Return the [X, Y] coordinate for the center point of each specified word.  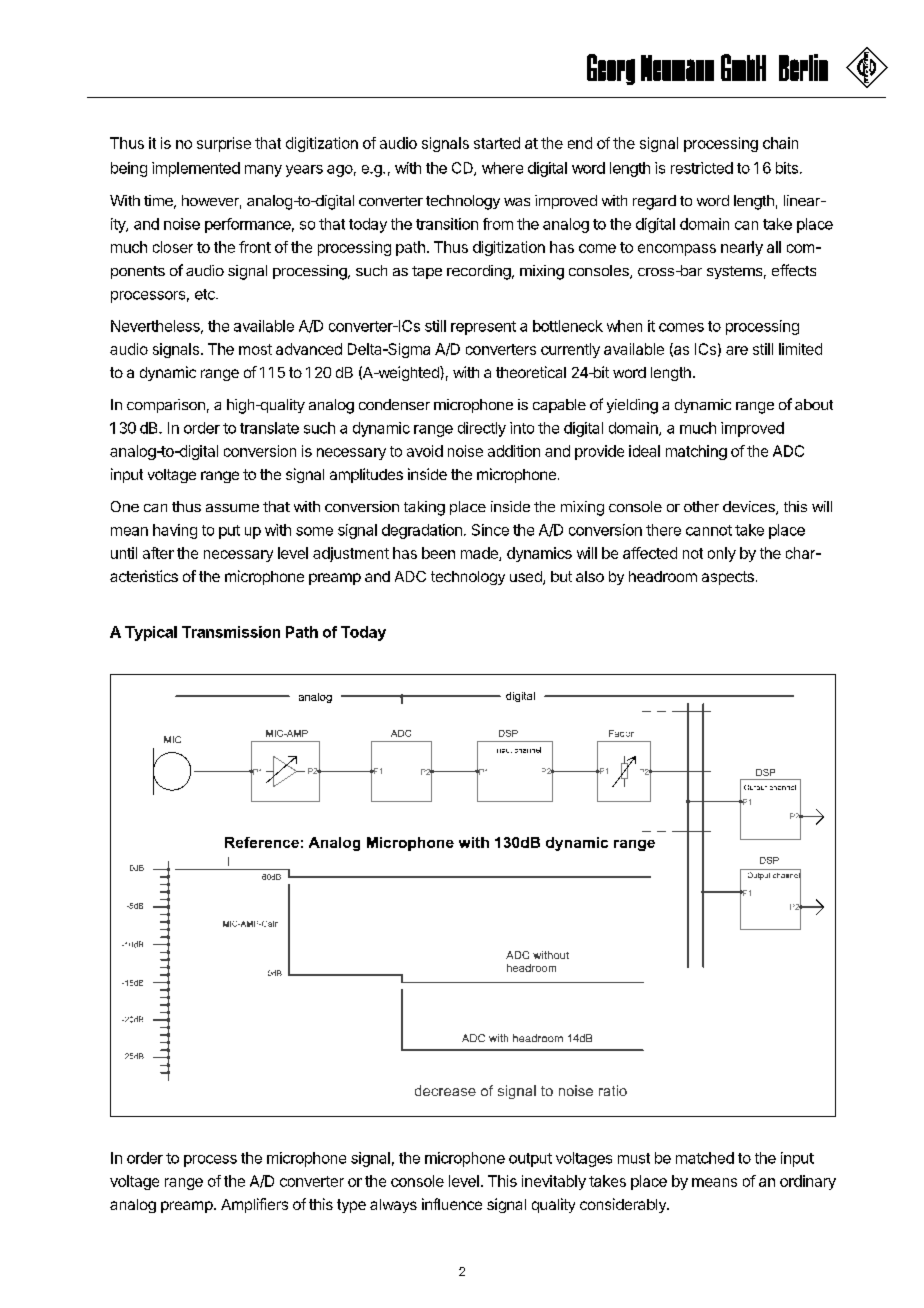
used [527, 578]
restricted [702, 168]
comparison [166, 406]
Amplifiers [254, 1205]
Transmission [231, 632]
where [502, 168]
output [530, 1160]
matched [705, 1158]
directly [482, 429]
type [351, 1206]
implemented [196, 169]
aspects [728, 578]
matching [696, 452]
